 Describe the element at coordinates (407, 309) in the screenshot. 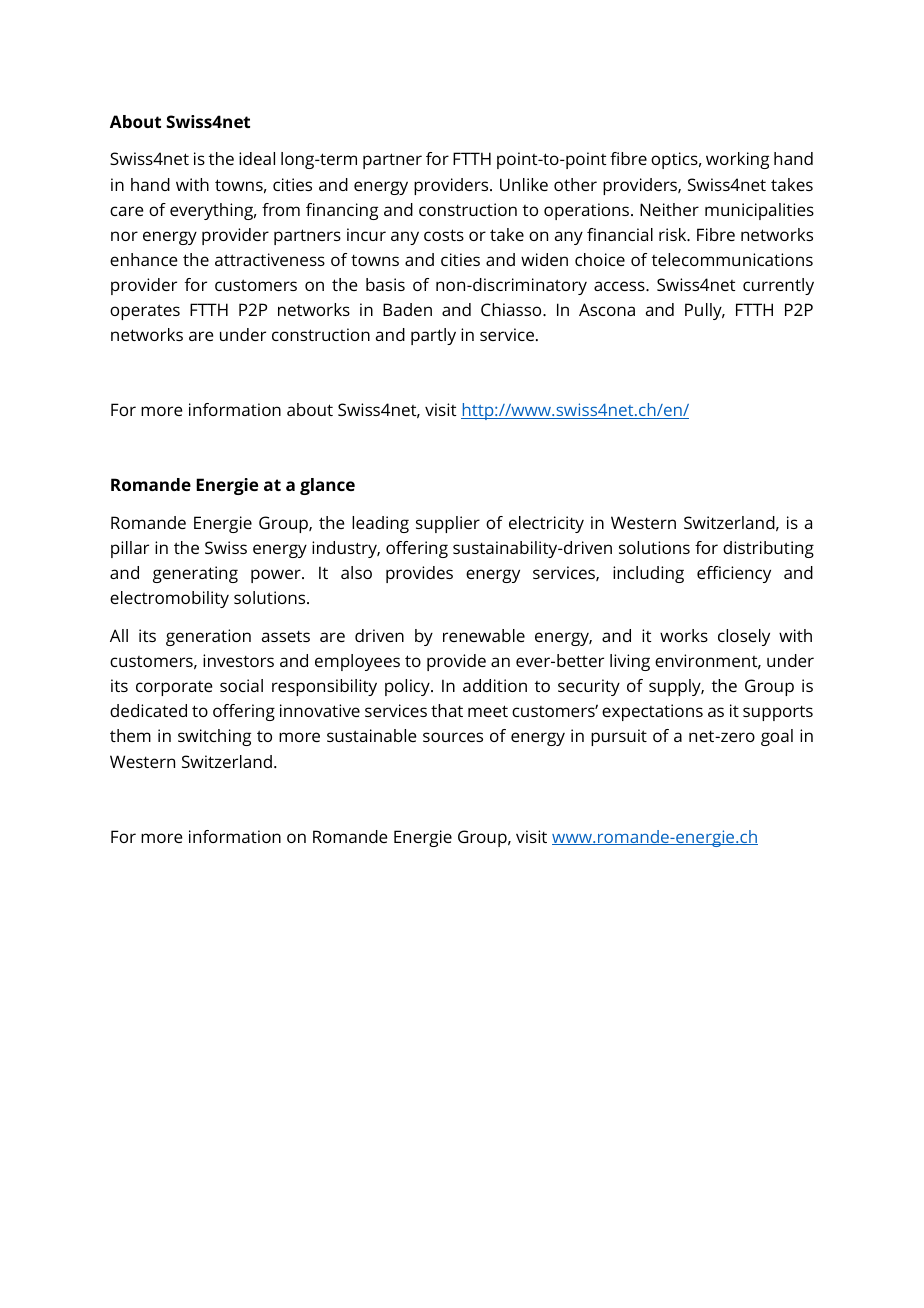

I see `Baden` at that location.
